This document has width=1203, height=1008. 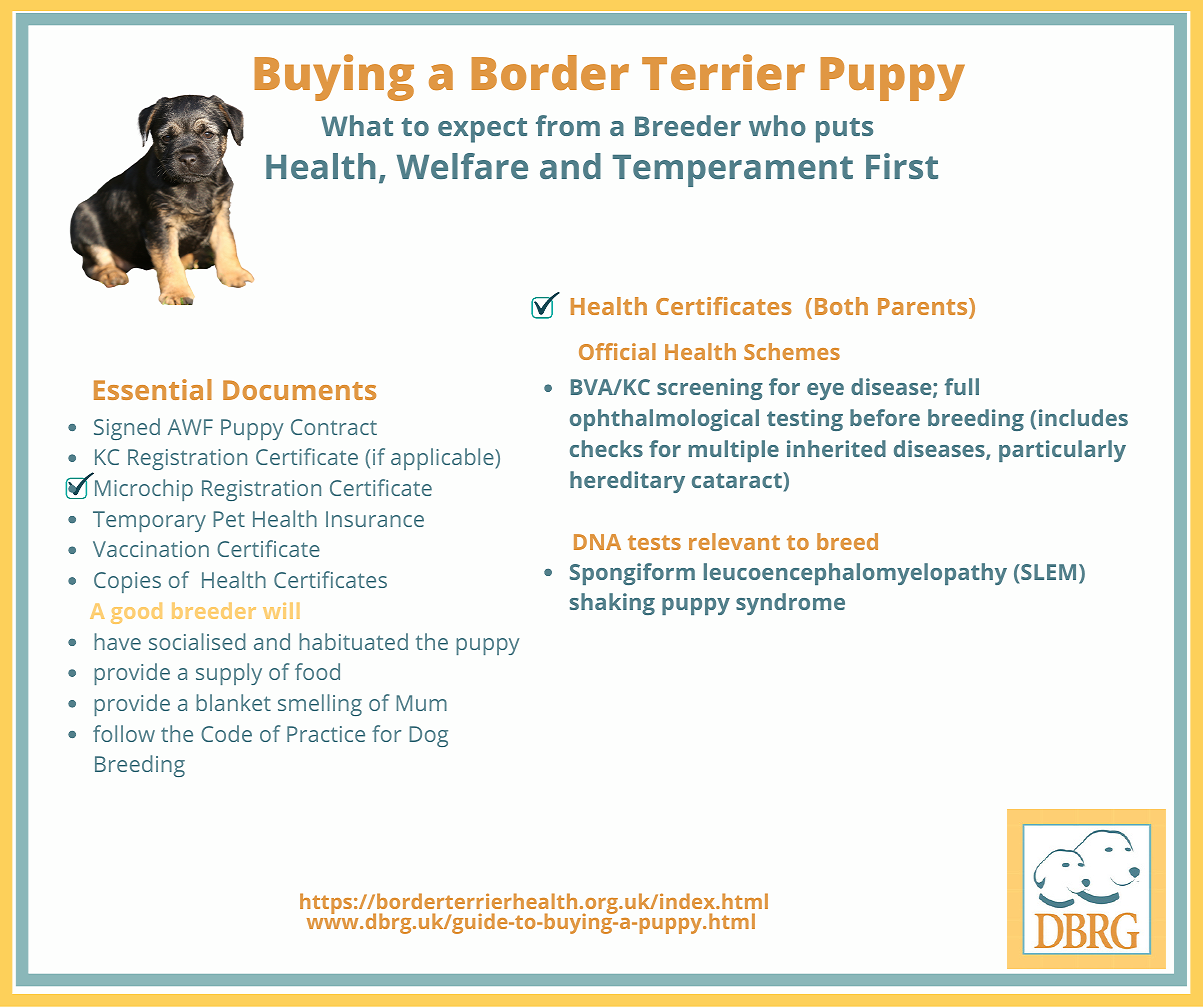 What do you see at coordinates (429, 736) in the document?
I see `Dog` at bounding box center [429, 736].
